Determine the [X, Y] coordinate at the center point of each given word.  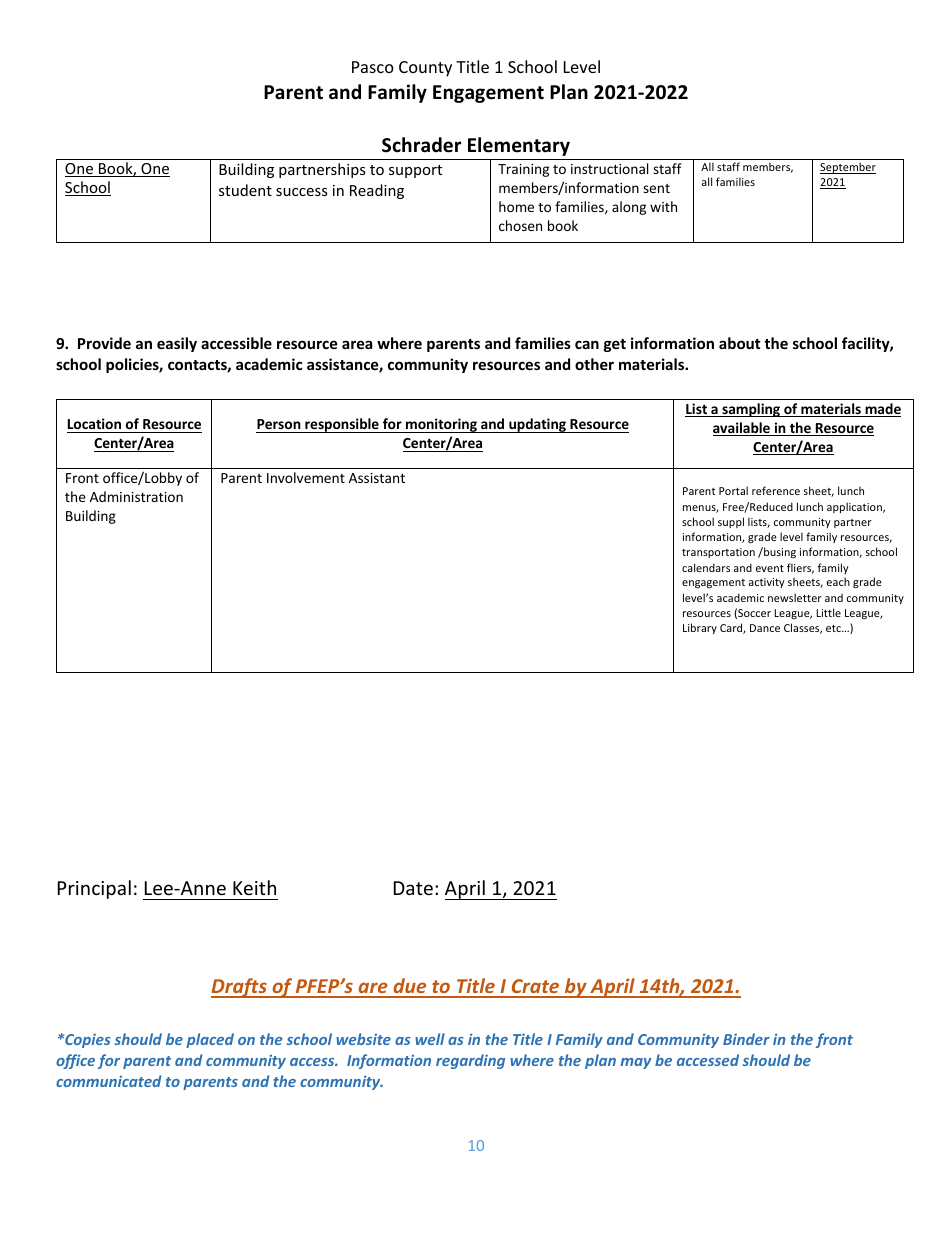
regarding [470, 1061]
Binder [746, 1039]
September [848, 168]
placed [210, 1040]
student [245, 190]
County [425, 69]
